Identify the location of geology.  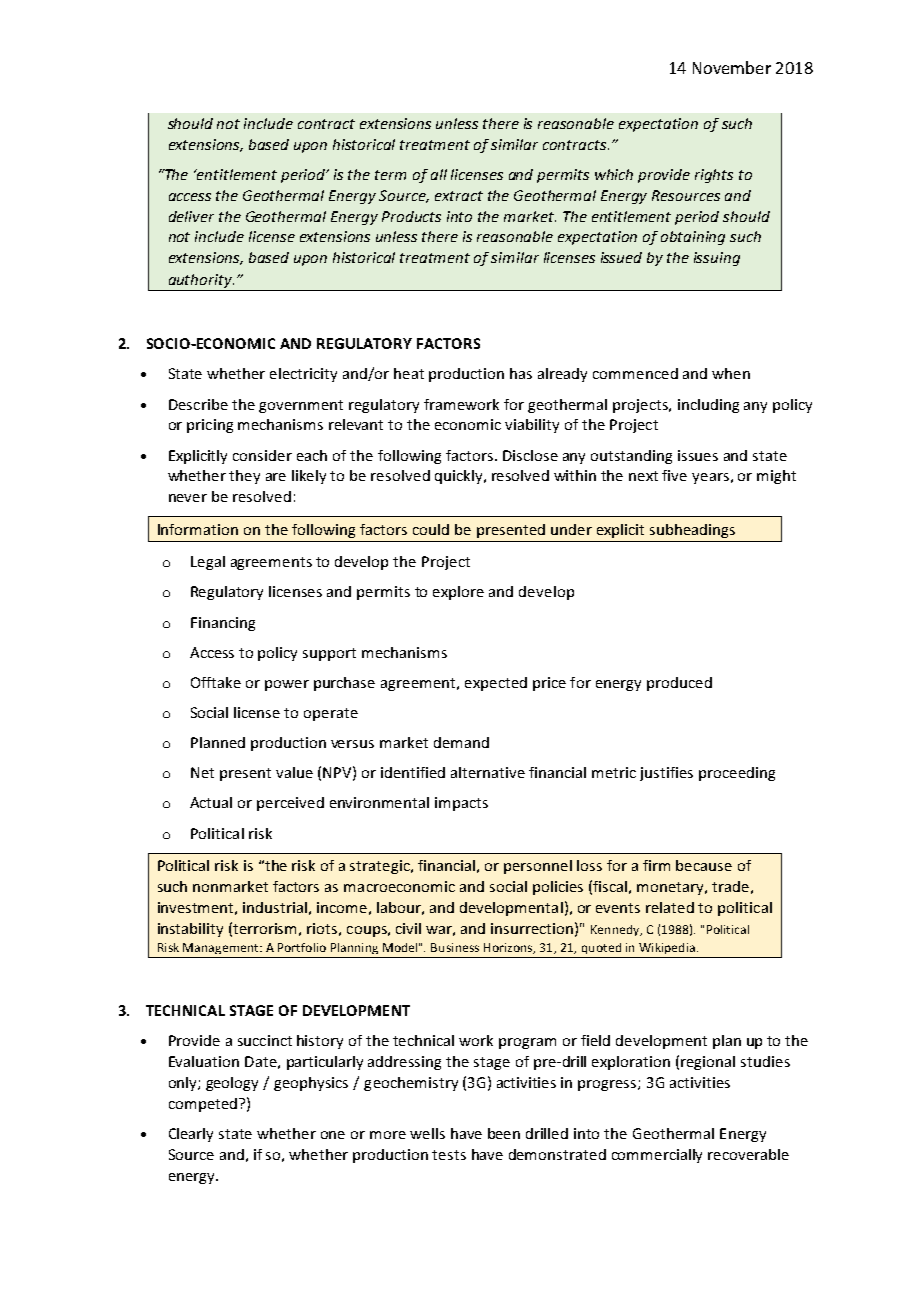
(232, 1084).
